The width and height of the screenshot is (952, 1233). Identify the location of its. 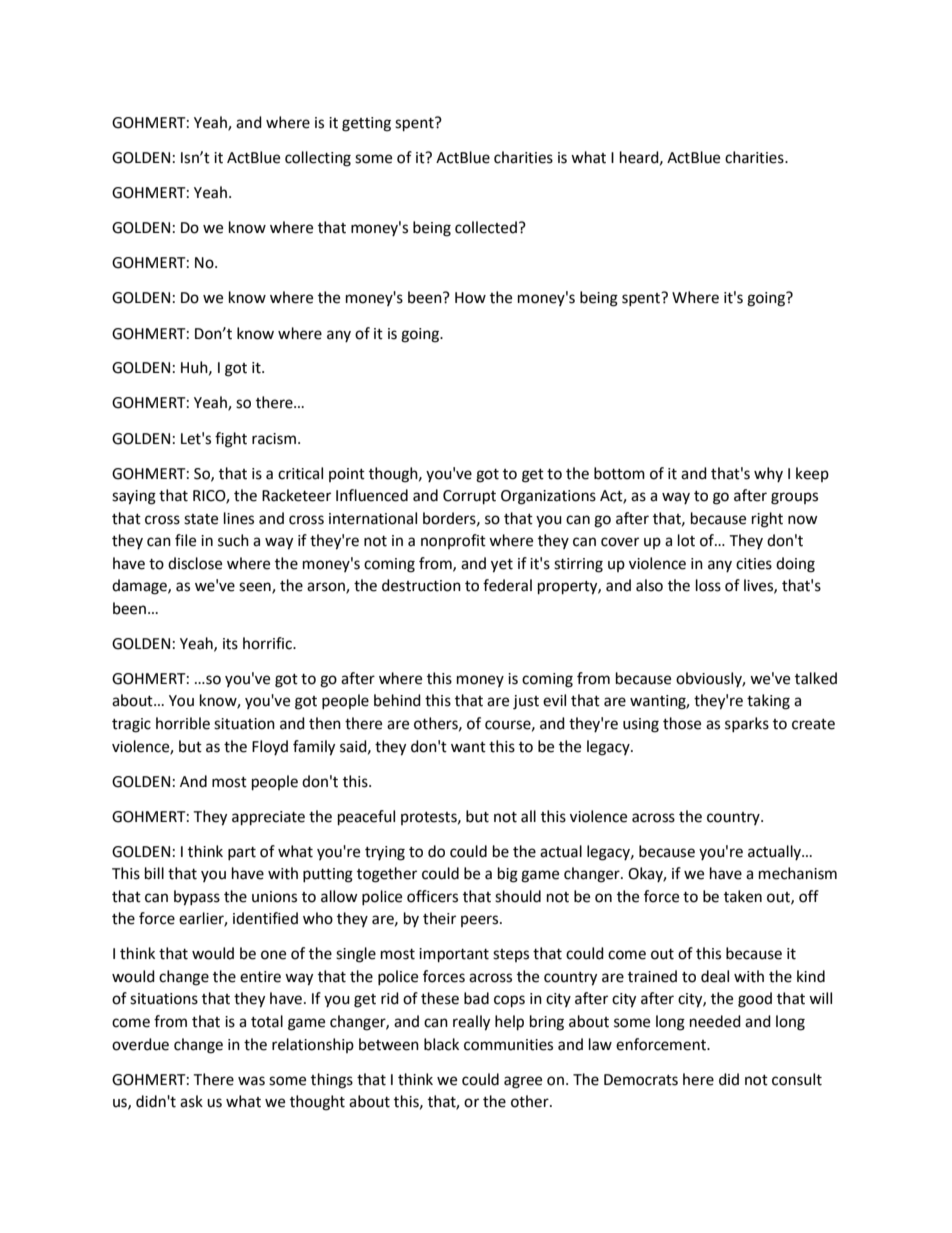
(230, 644).
